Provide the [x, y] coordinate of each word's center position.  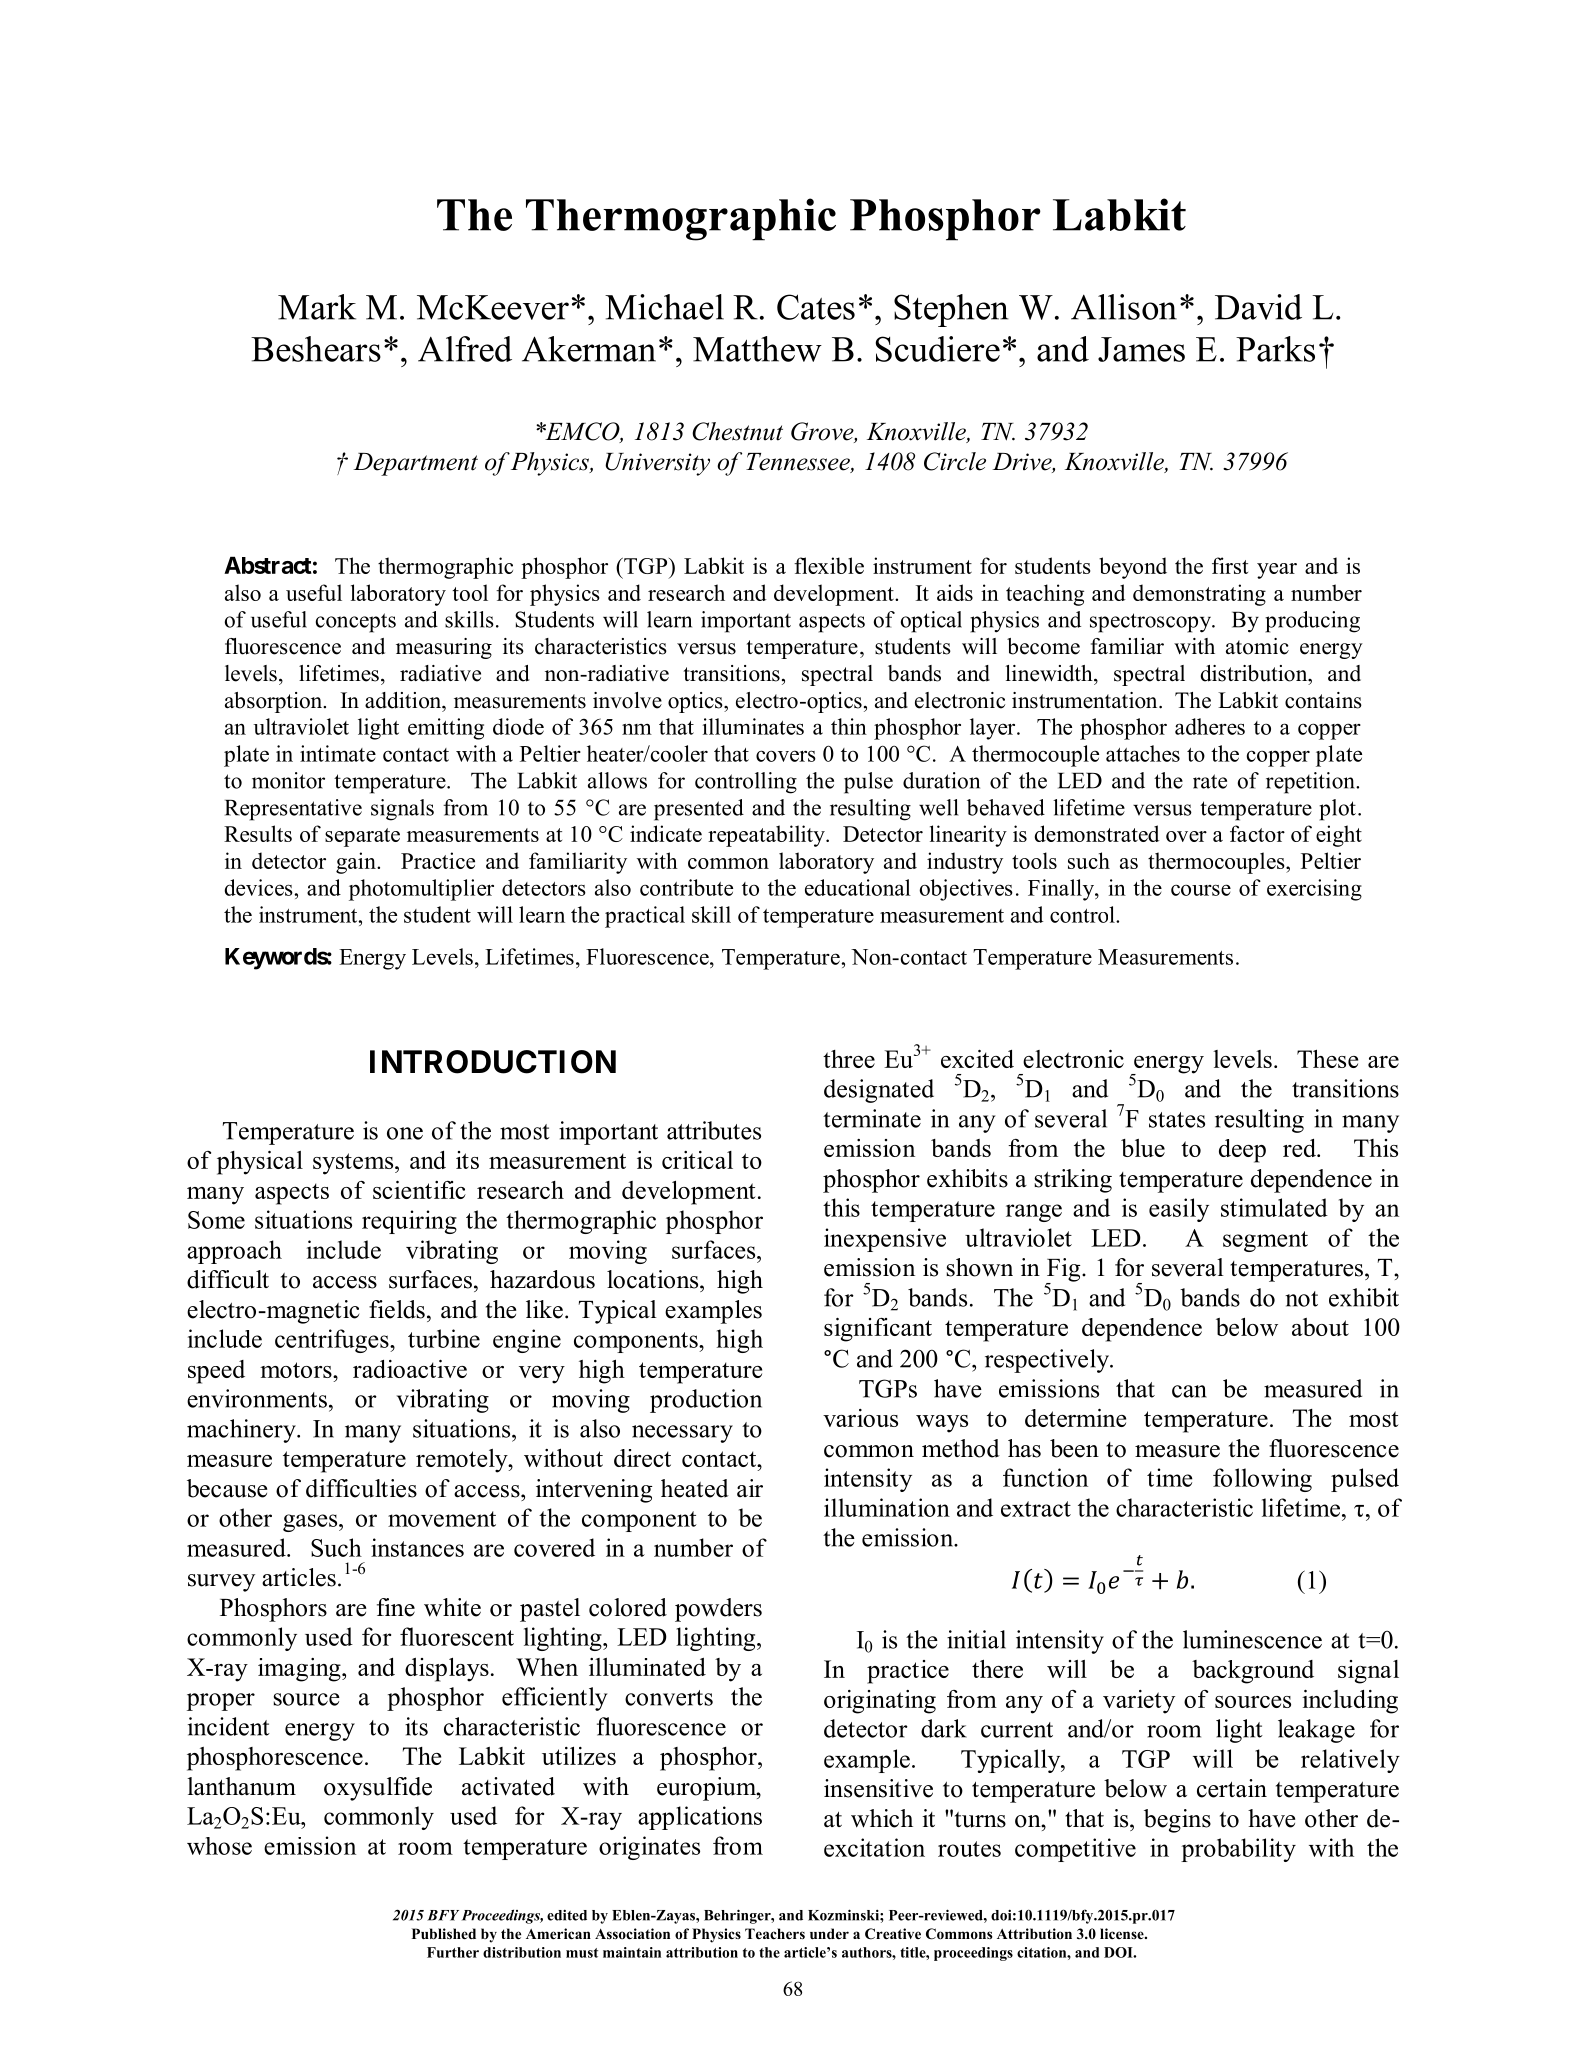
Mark [317, 307]
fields [397, 1309]
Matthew [757, 349]
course [1201, 890]
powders [718, 1610]
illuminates [753, 726]
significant [878, 1330]
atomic [1257, 646]
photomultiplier [421, 890]
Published [444, 1933]
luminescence [1252, 1639]
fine [396, 1607]
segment [1265, 1241]
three [849, 1059]
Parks [1275, 349]
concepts [356, 623]
